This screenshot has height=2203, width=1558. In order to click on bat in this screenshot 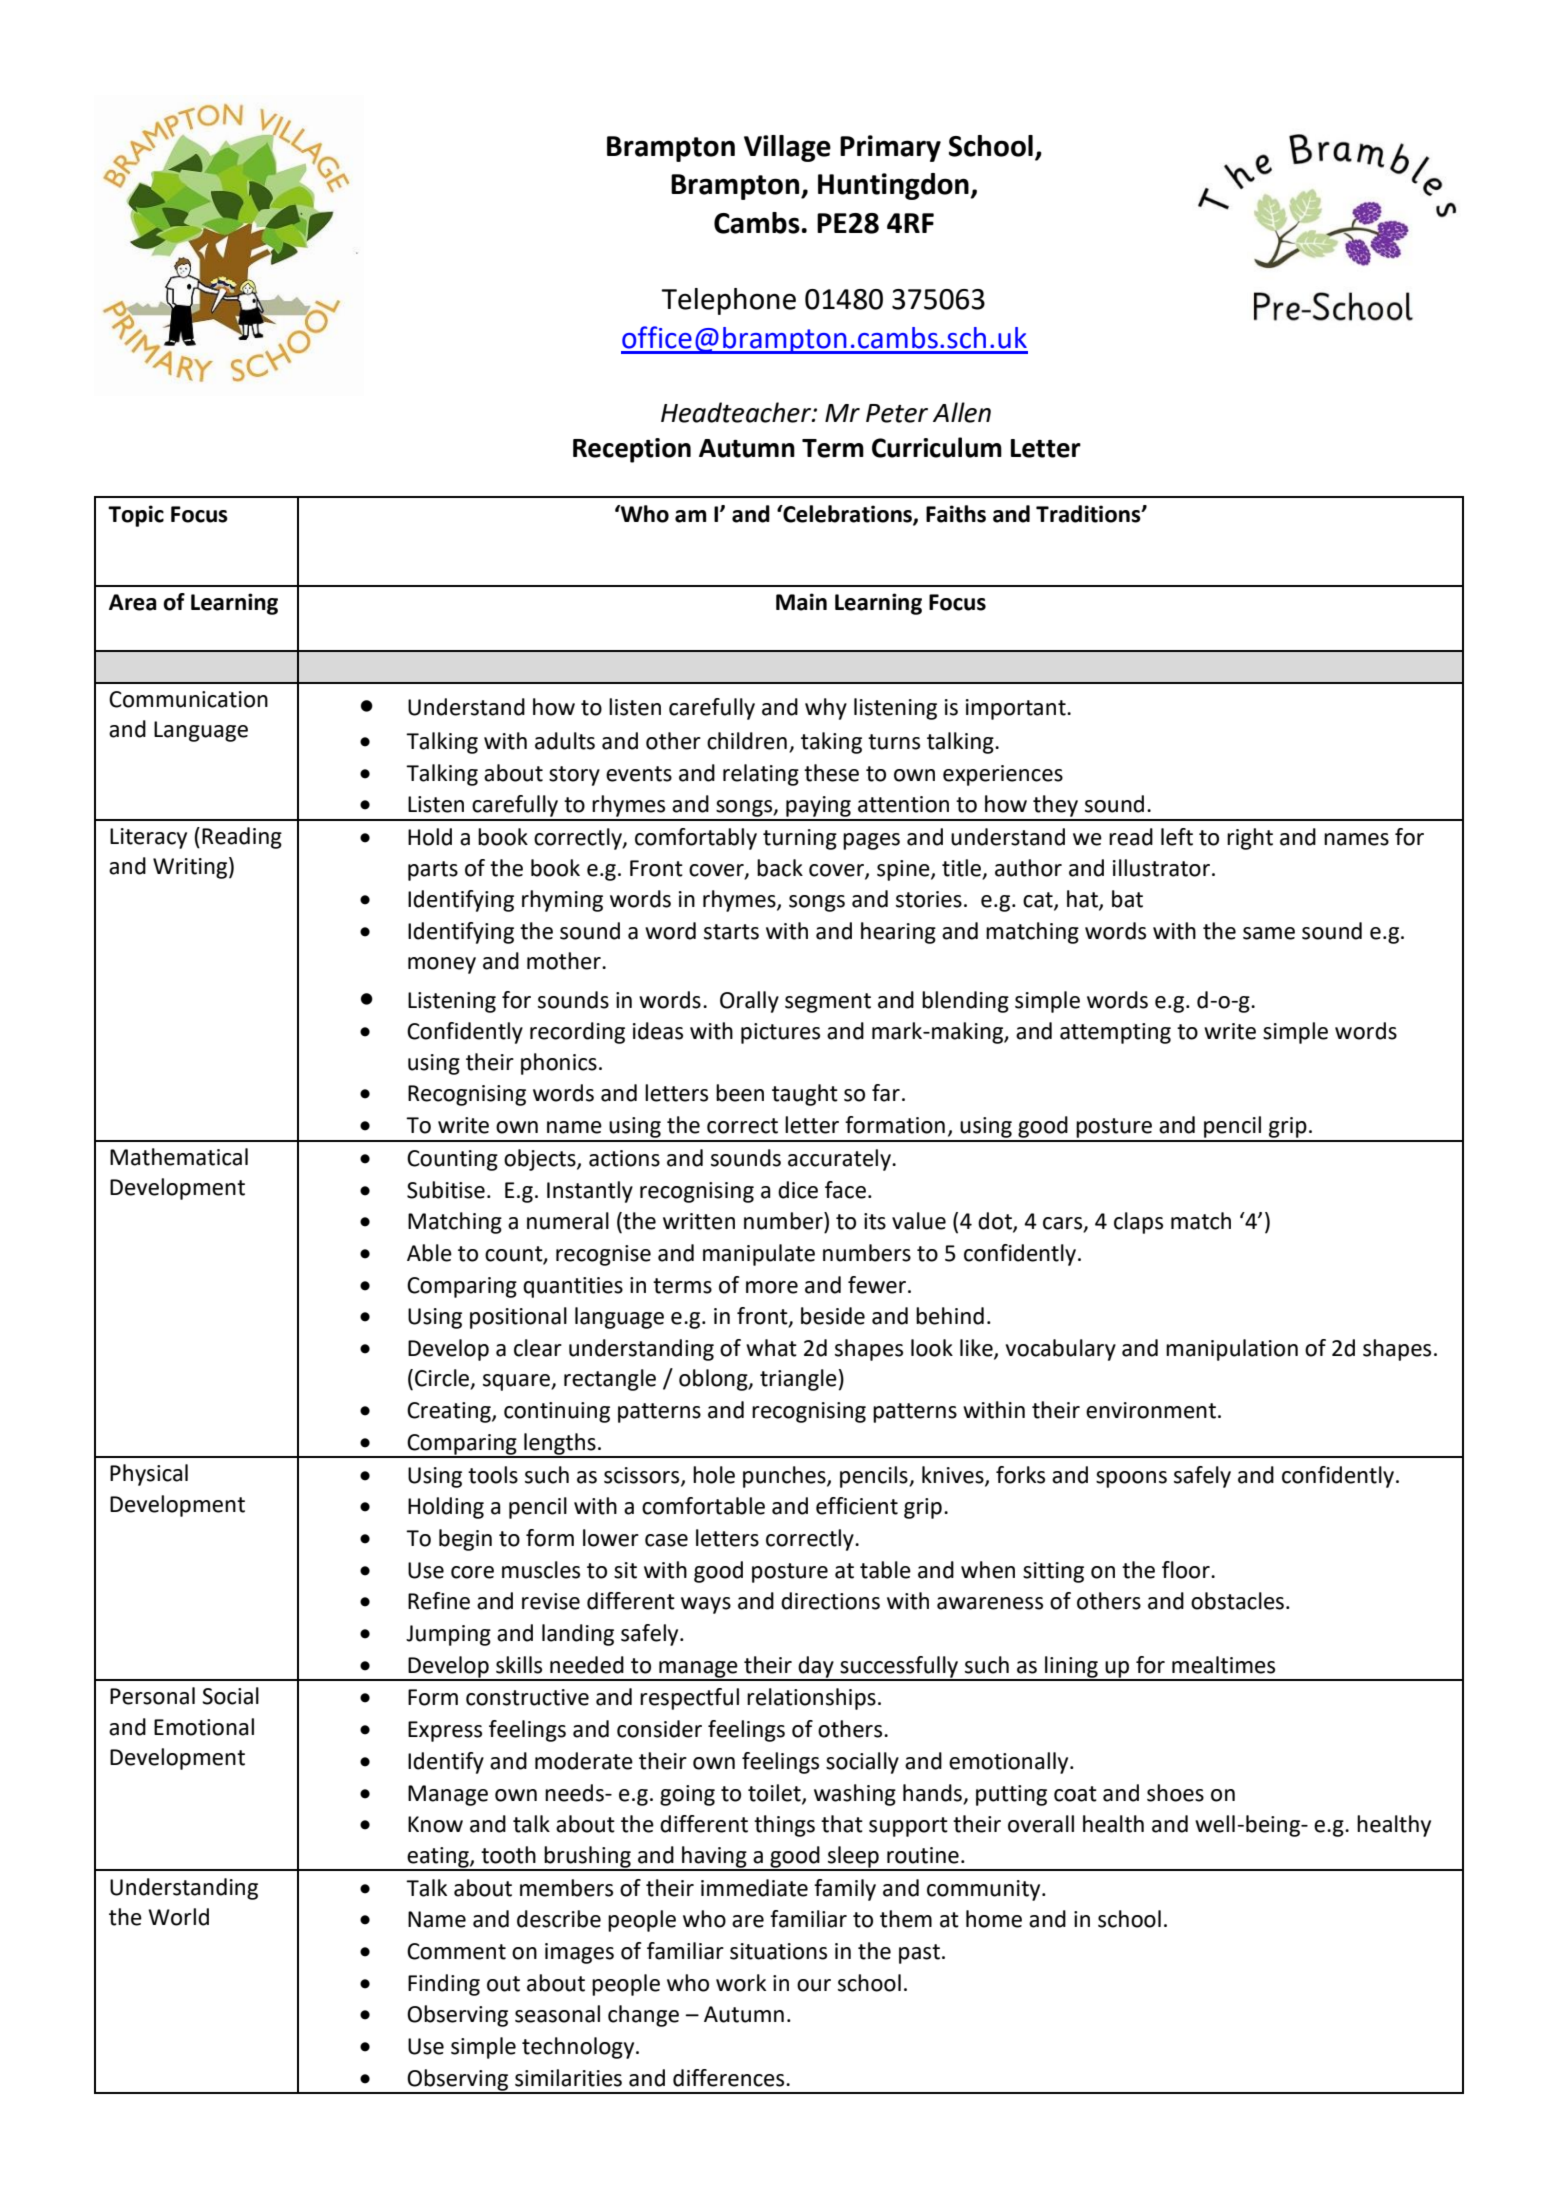, I will do `click(1127, 899)`.
